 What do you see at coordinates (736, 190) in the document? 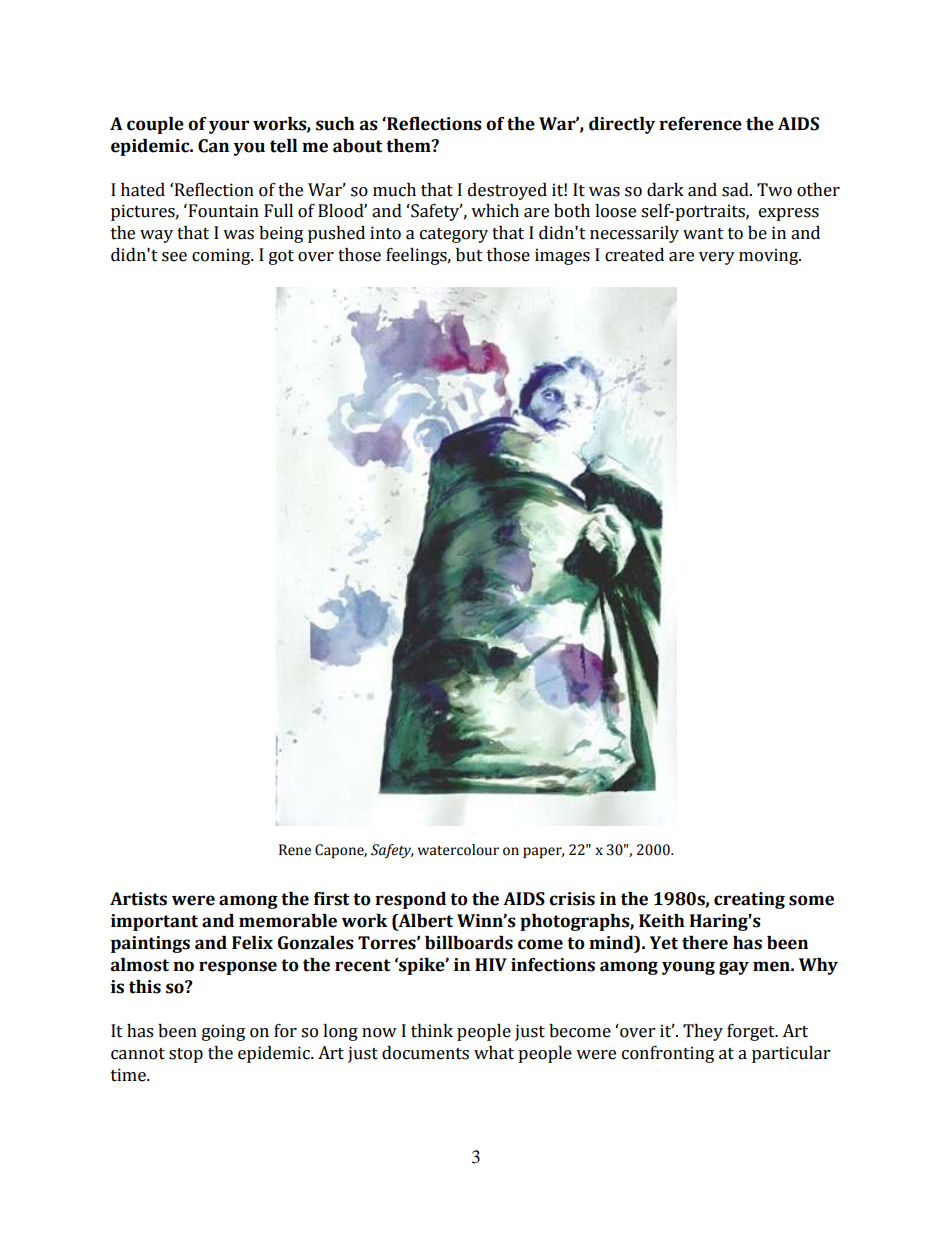
I see `sad` at bounding box center [736, 190].
